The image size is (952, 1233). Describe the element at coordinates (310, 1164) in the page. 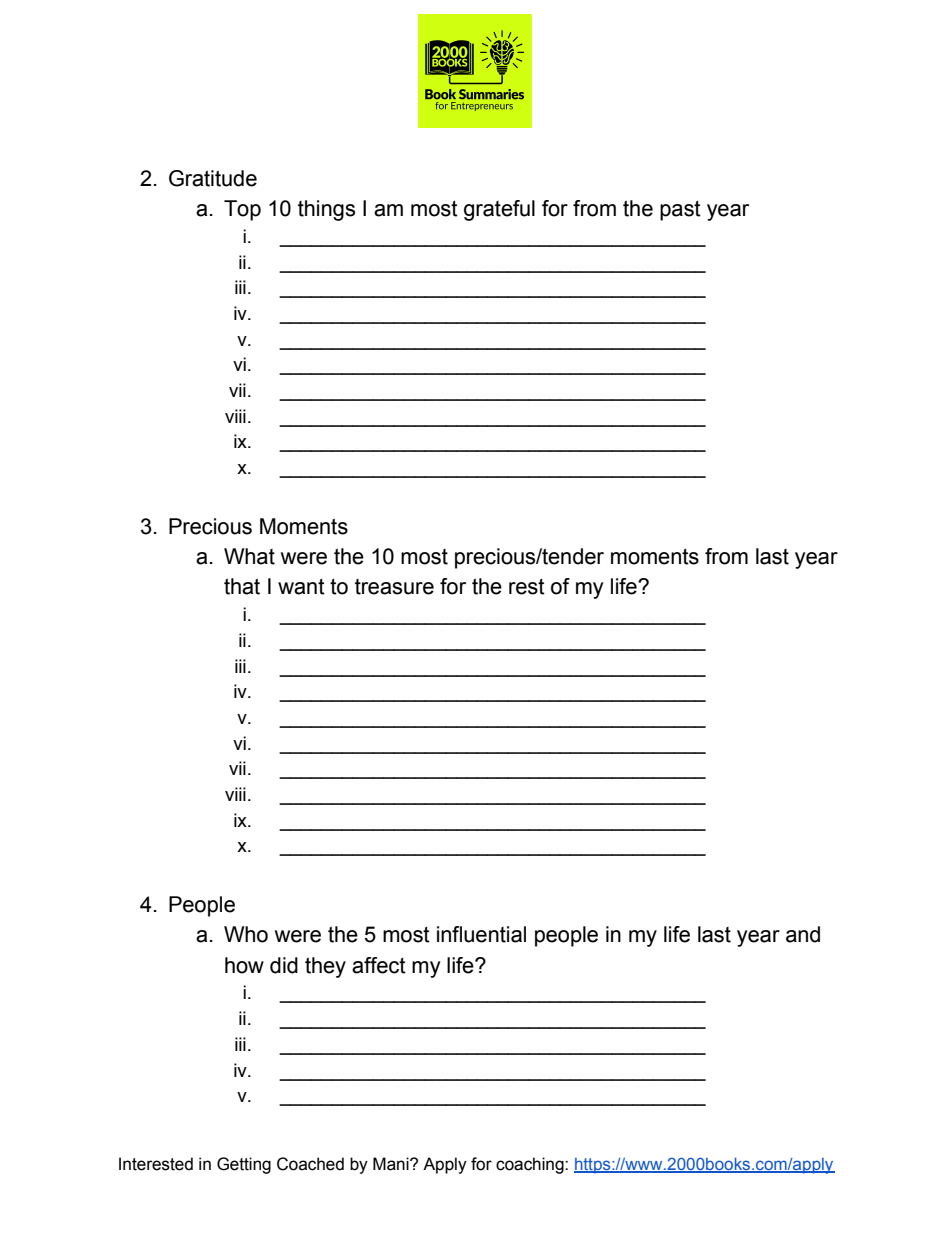

I see `Coached` at that location.
